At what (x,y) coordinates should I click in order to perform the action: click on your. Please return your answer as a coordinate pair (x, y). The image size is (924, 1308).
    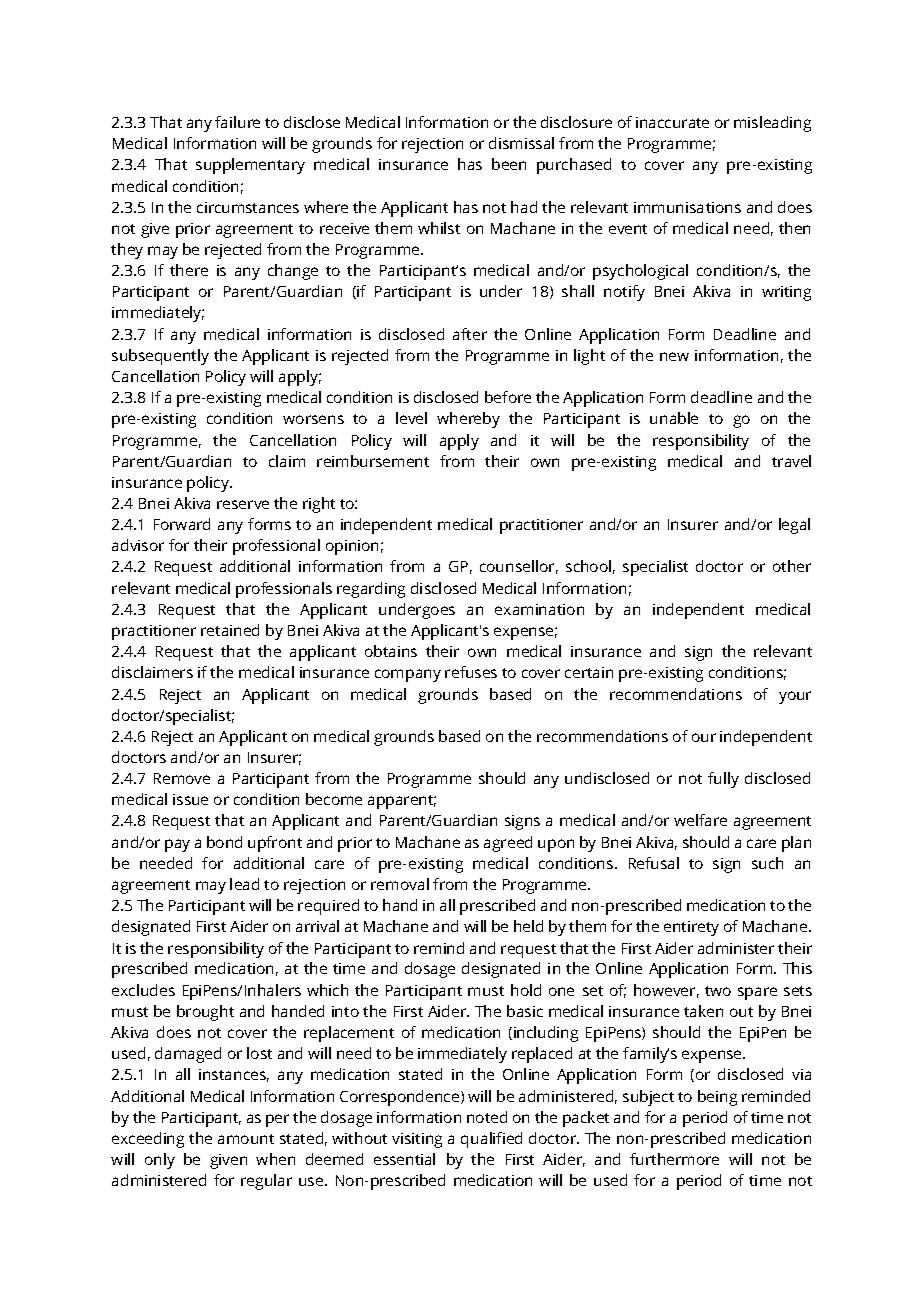
    Looking at the image, I should click on (795, 697).
